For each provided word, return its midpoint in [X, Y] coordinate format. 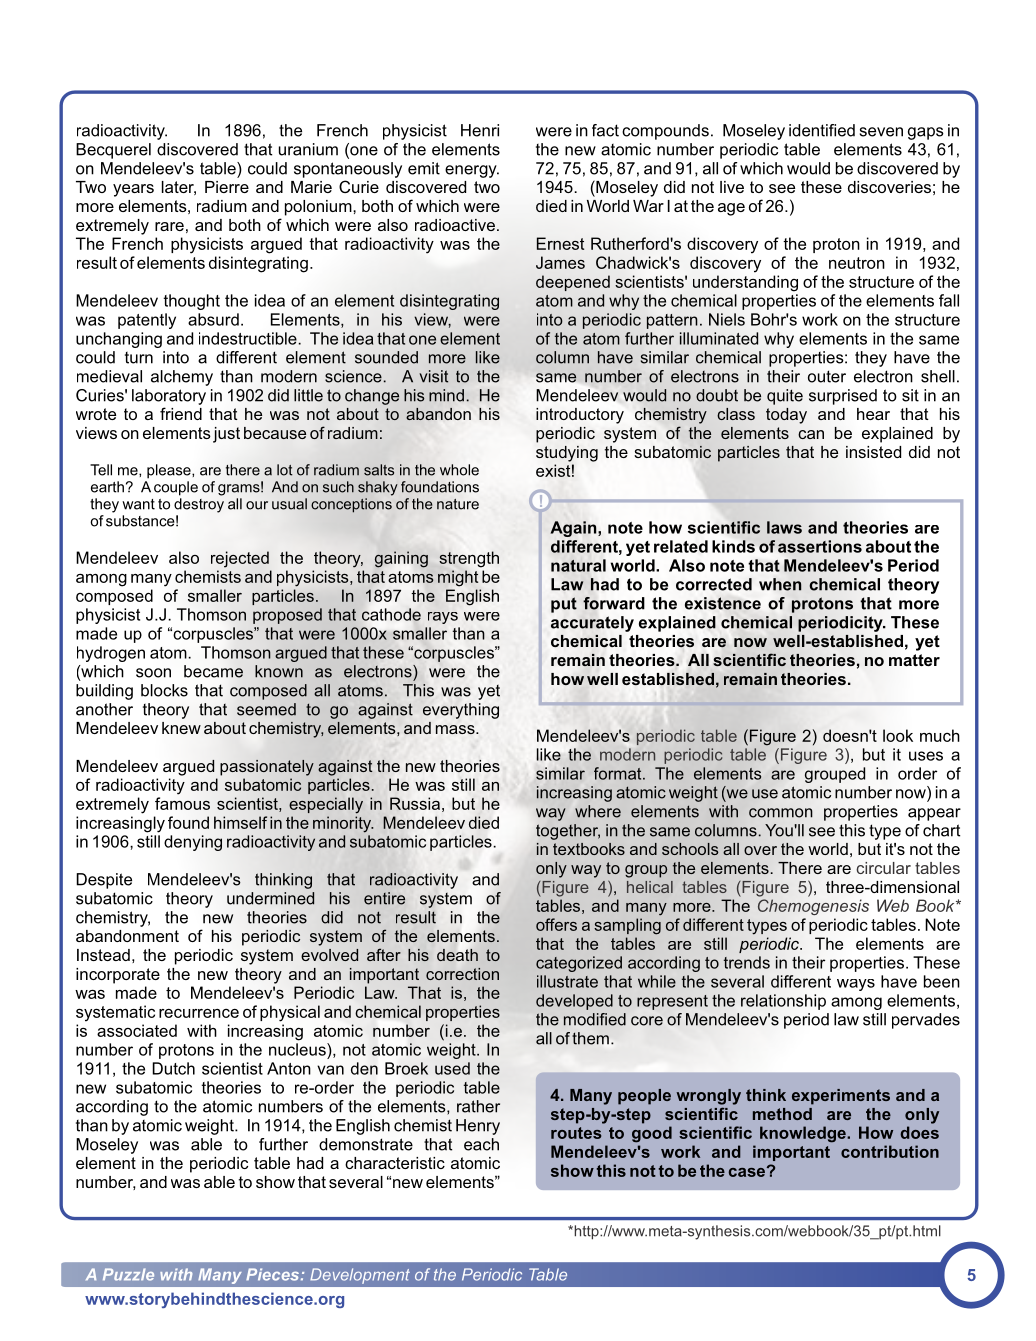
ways [856, 985]
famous [182, 803]
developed [574, 1002]
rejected [240, 559]
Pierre [227, 187]
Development [360, 1276]
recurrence [199, 1013]
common [781, 813]
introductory [580, 416]
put [564, 605]
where [598, 811]
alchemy [182, 378]
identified [822, 130]
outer [827, 376]
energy [472, 171]
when [780, 584]
